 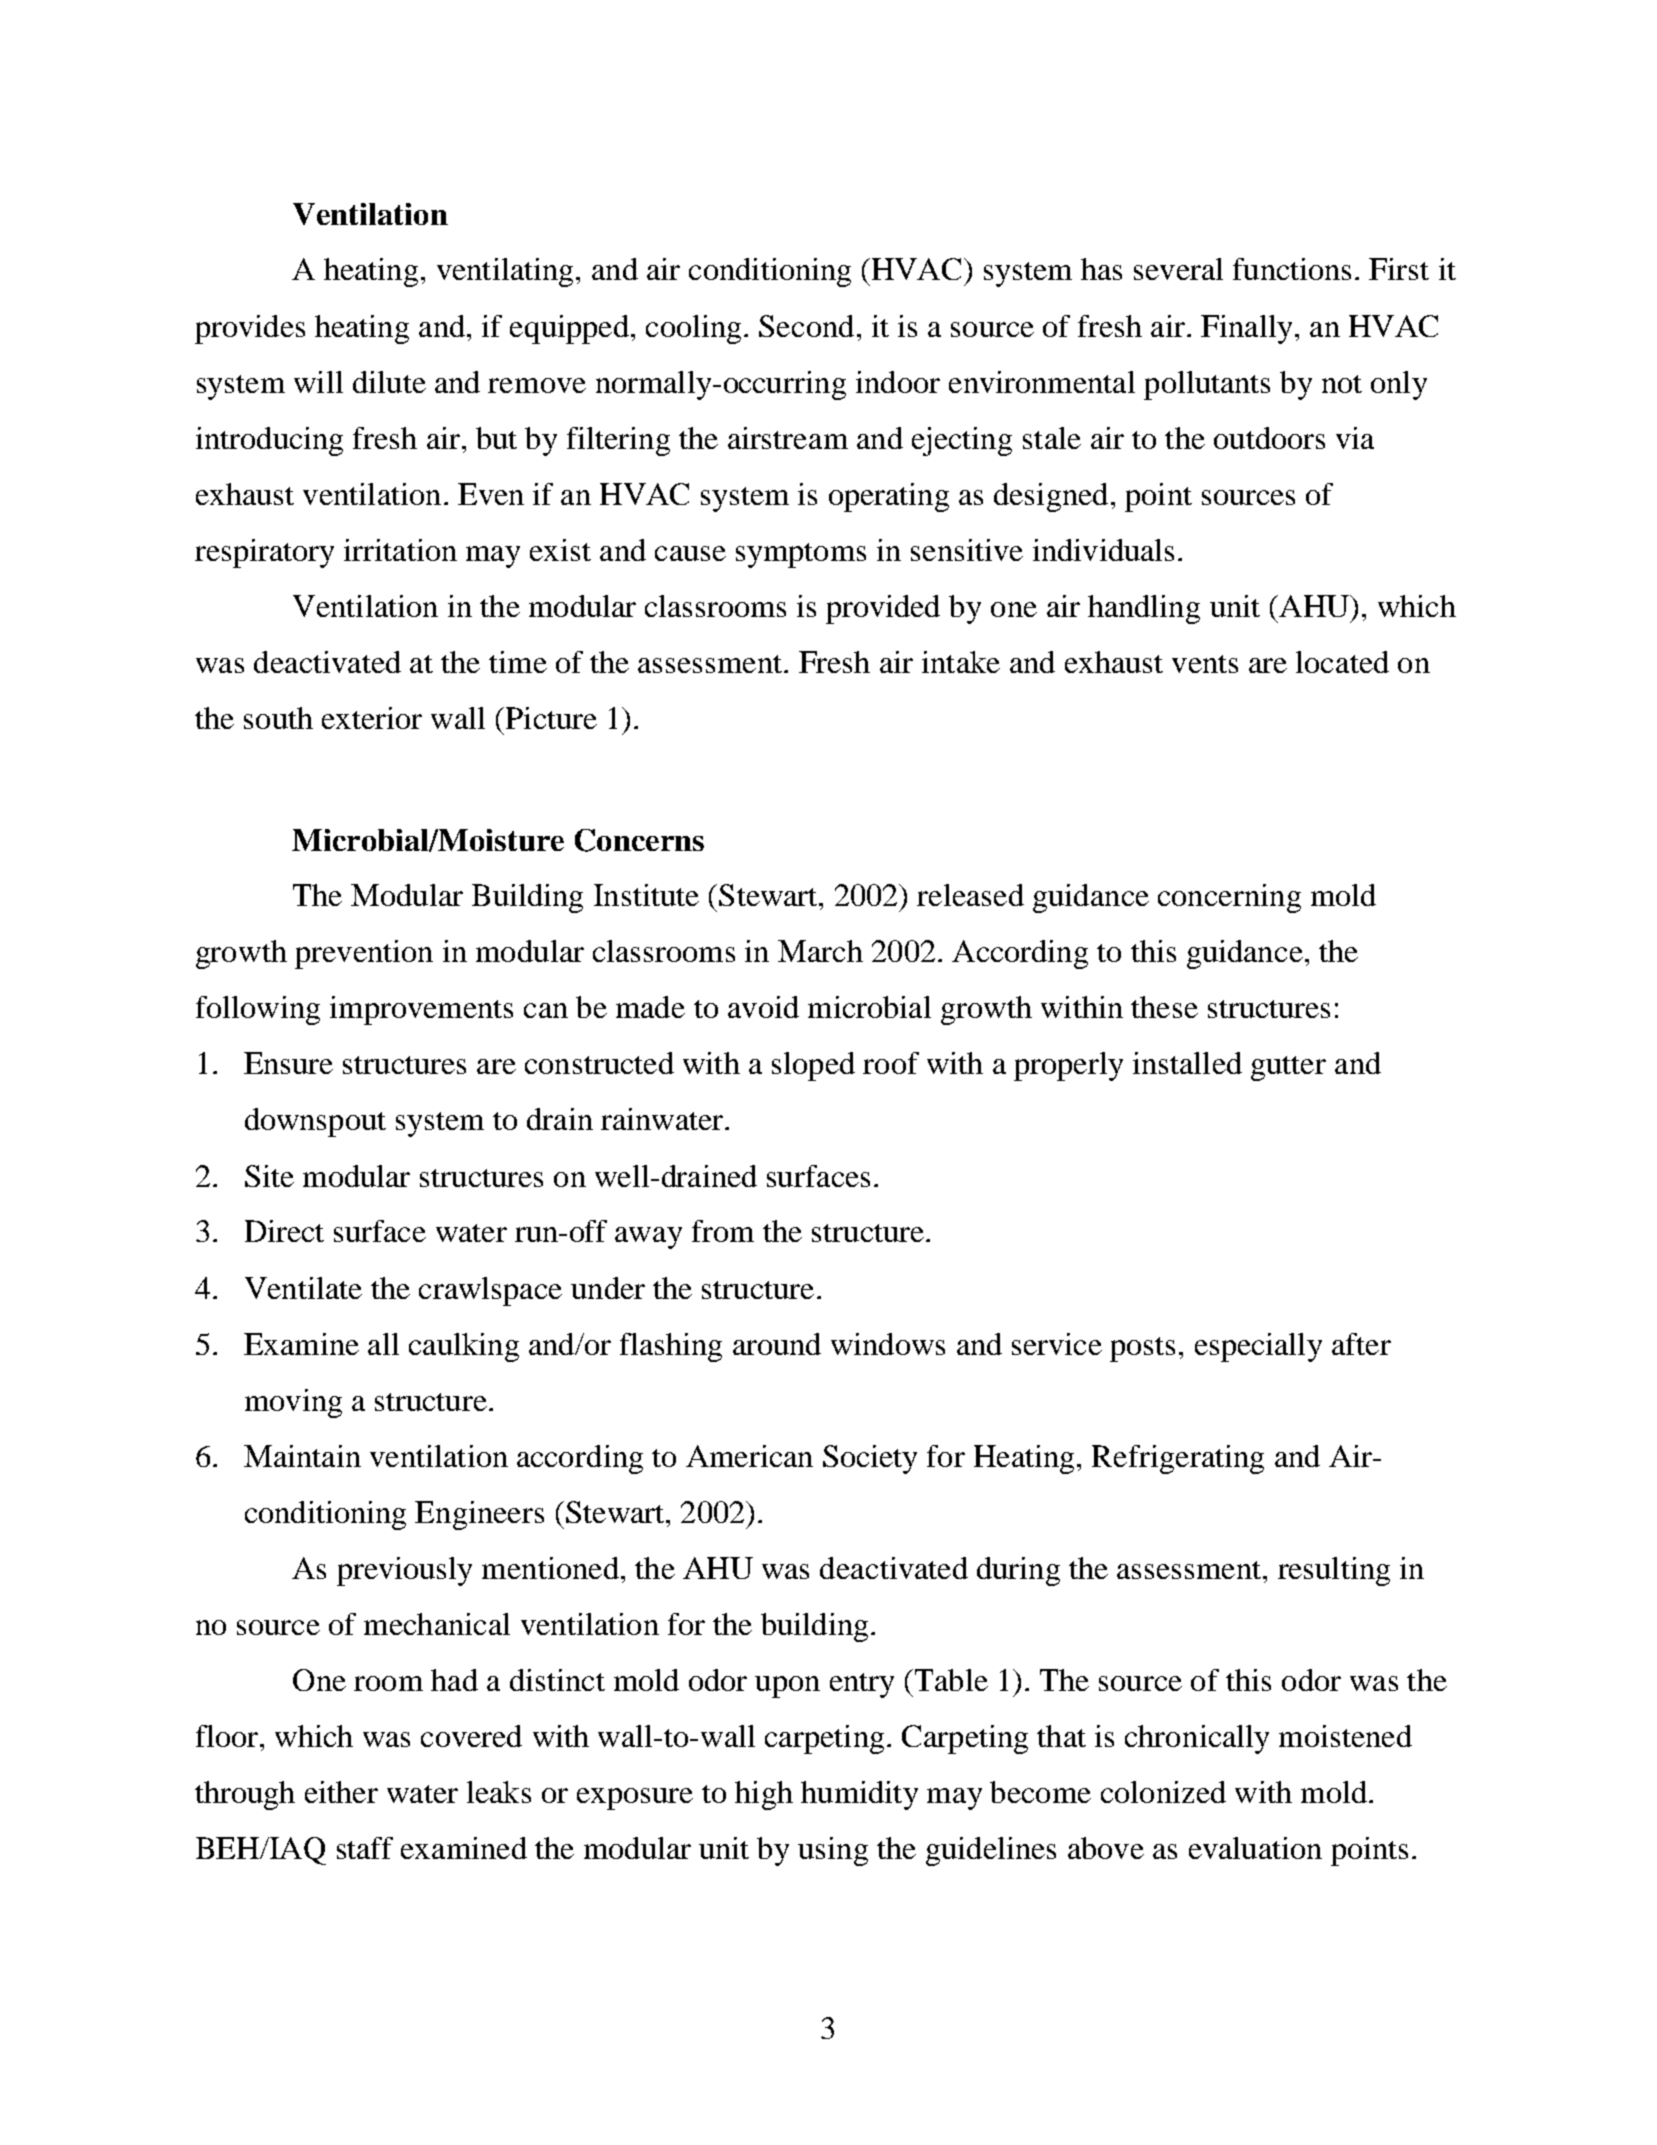 What do you see at coordinates (341, 1792) in the image?
I see `either` at bounding box center [341, 1792].
